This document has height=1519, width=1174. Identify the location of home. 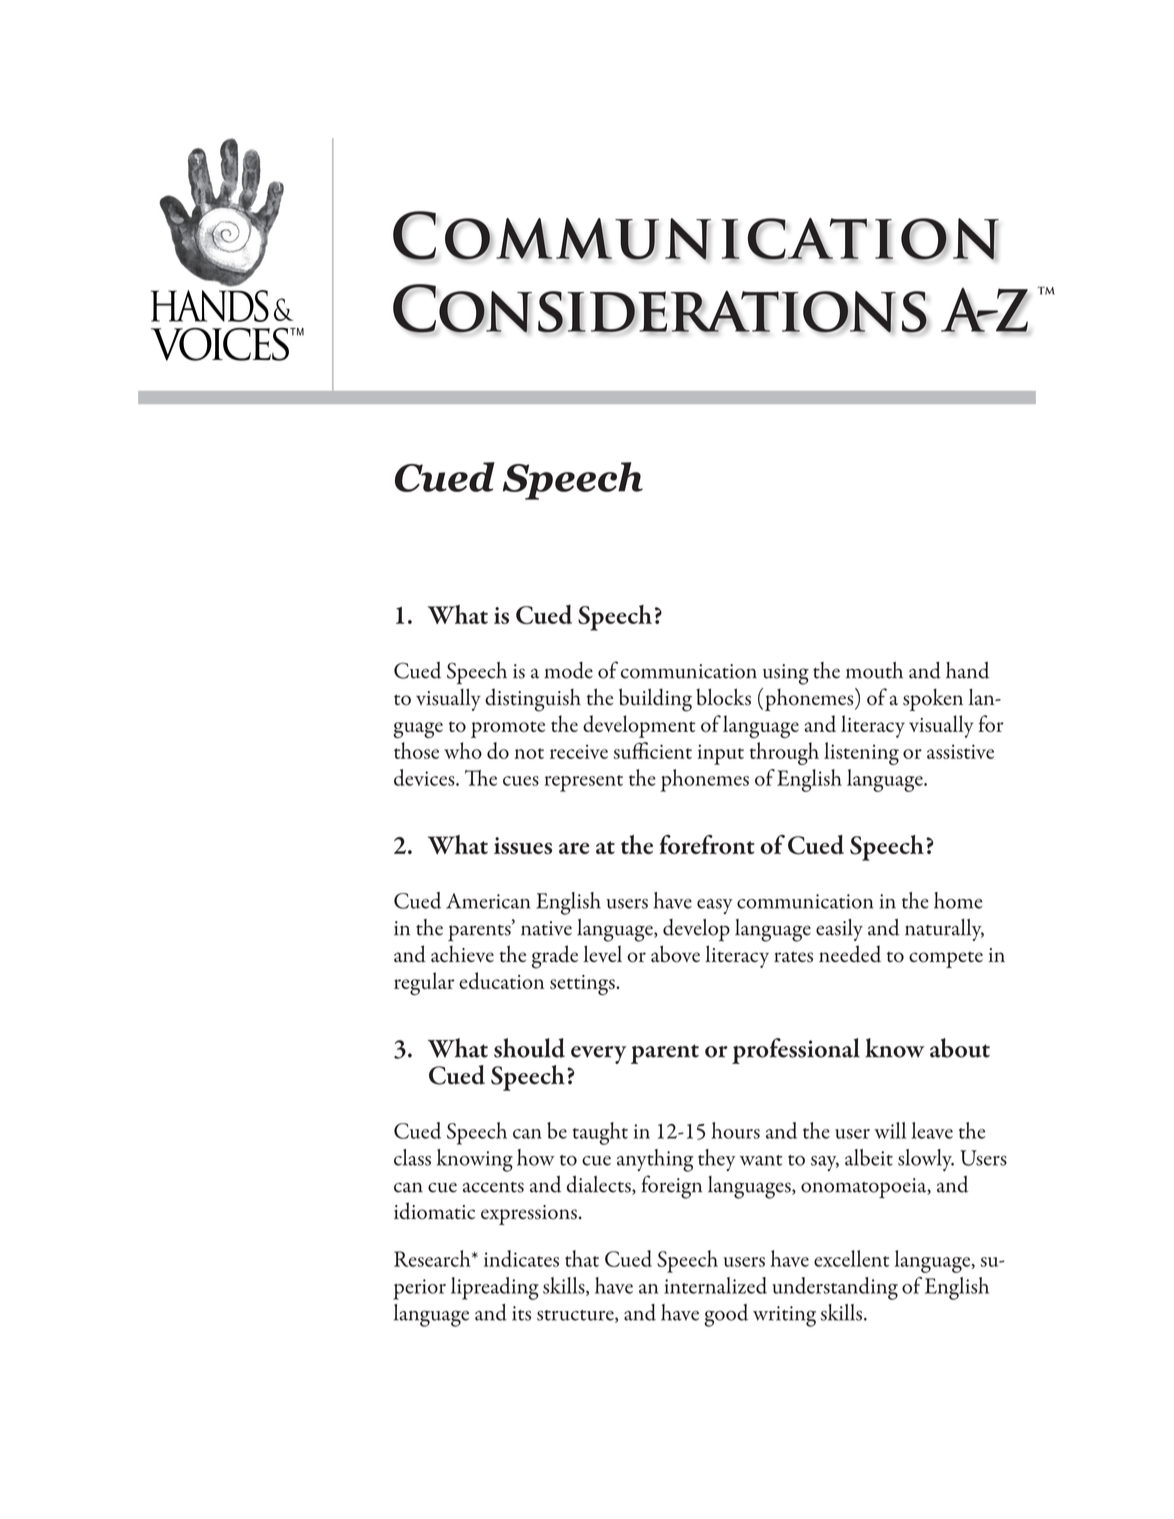
(958, 900).
